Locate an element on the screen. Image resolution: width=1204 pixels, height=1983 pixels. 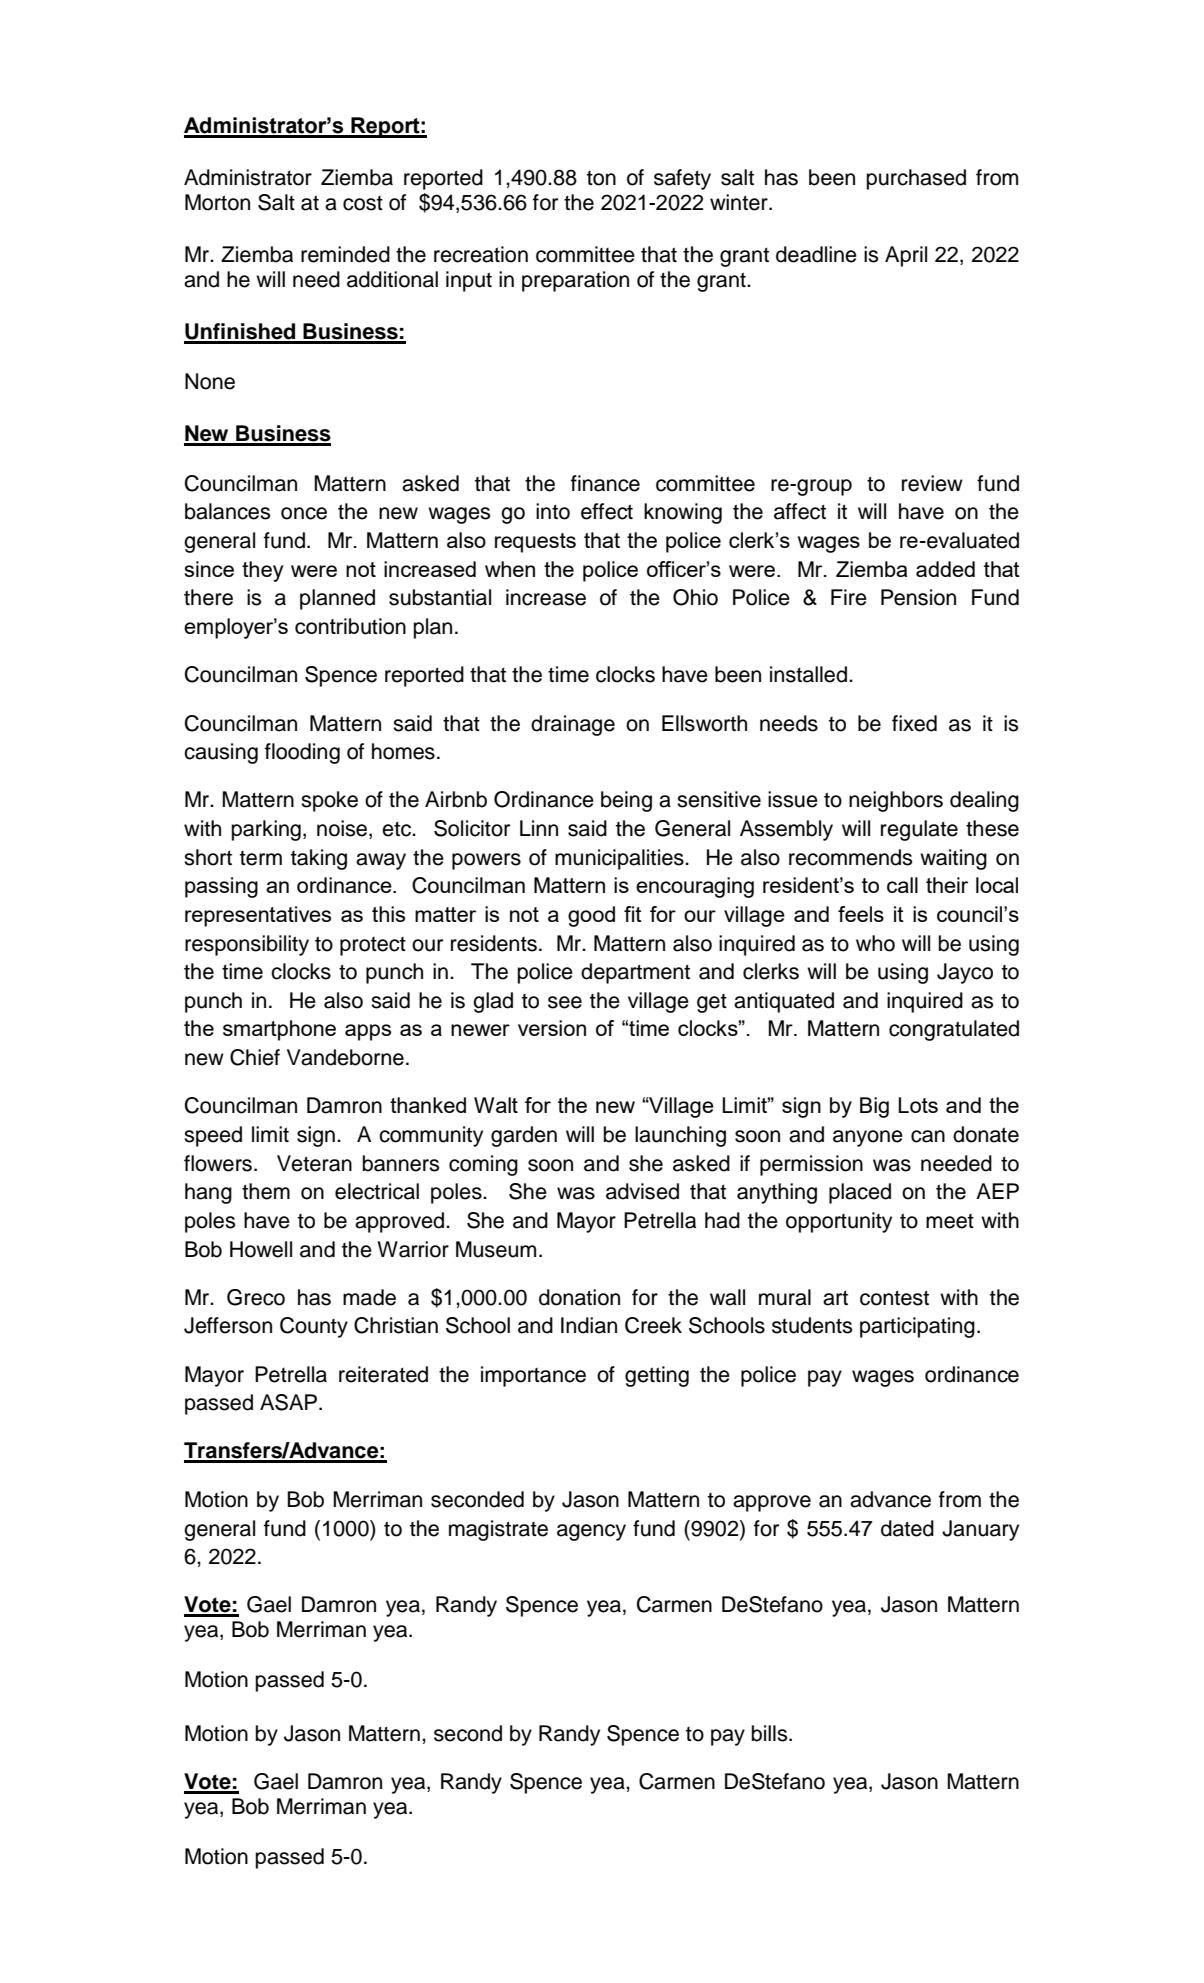
department is located at coordinates (635, 973).
